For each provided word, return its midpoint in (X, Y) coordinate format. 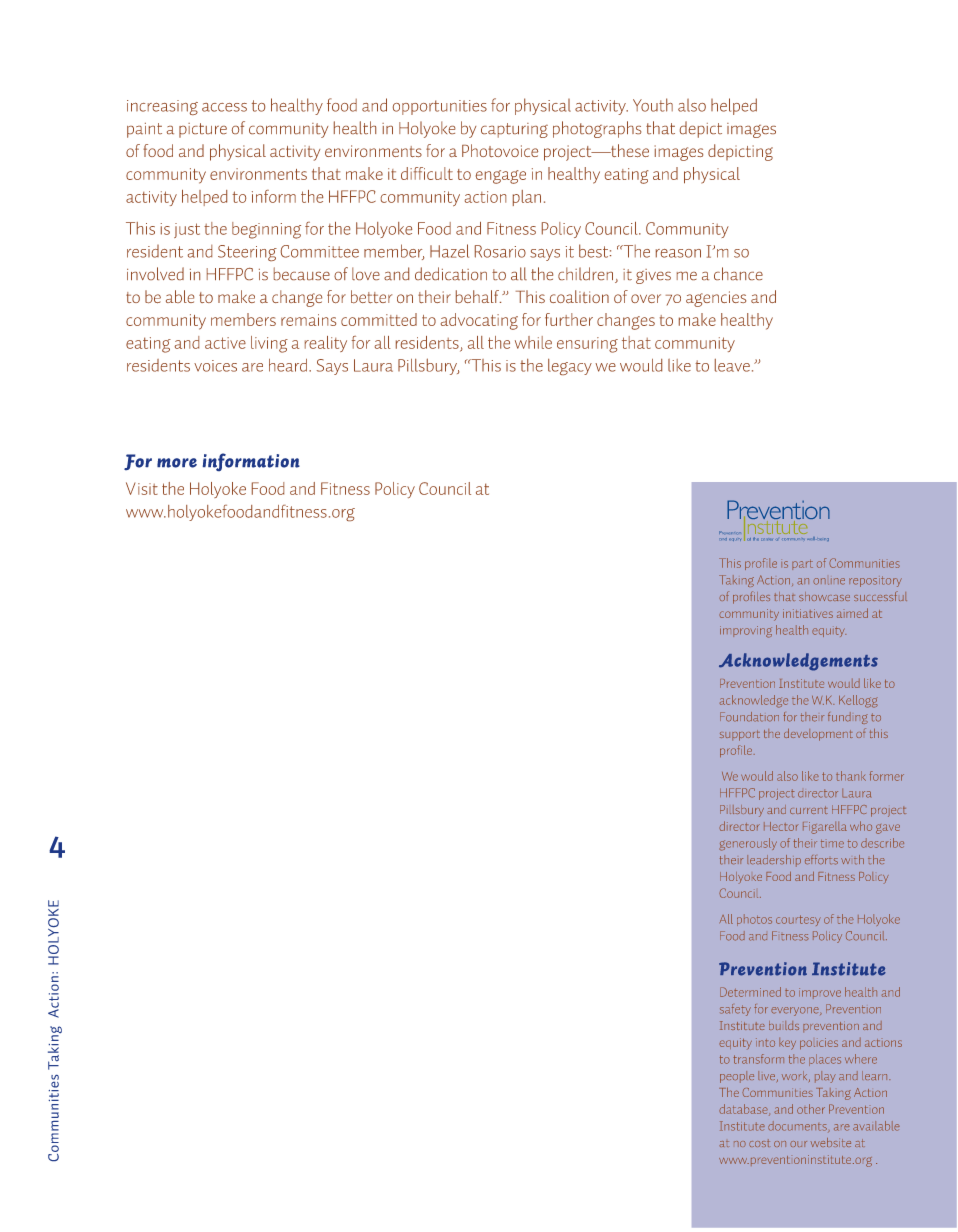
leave (732, 365)
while (533, 342)
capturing (514, 130)
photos (754, 920)
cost (759, 1143)
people (737, 1077)
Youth (653, 105)
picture (203, 130)
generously (748, 844)
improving (746, 632)
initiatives (808, 613)
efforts (821, 860)
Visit (142, 488)
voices (215, 366)
